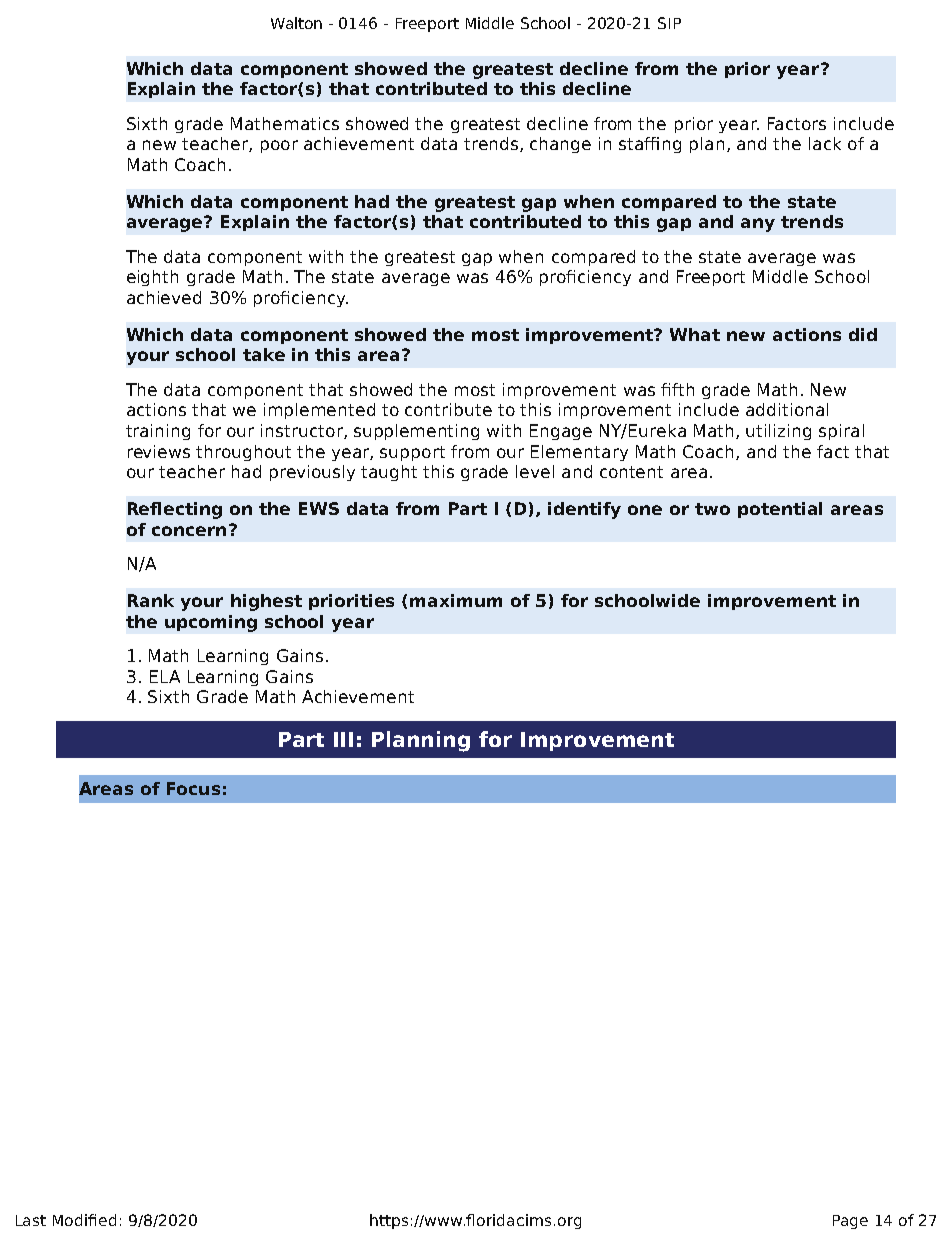 This screenshot has width=952, height=1233. I want to click on Focus, so click(193, 788).
